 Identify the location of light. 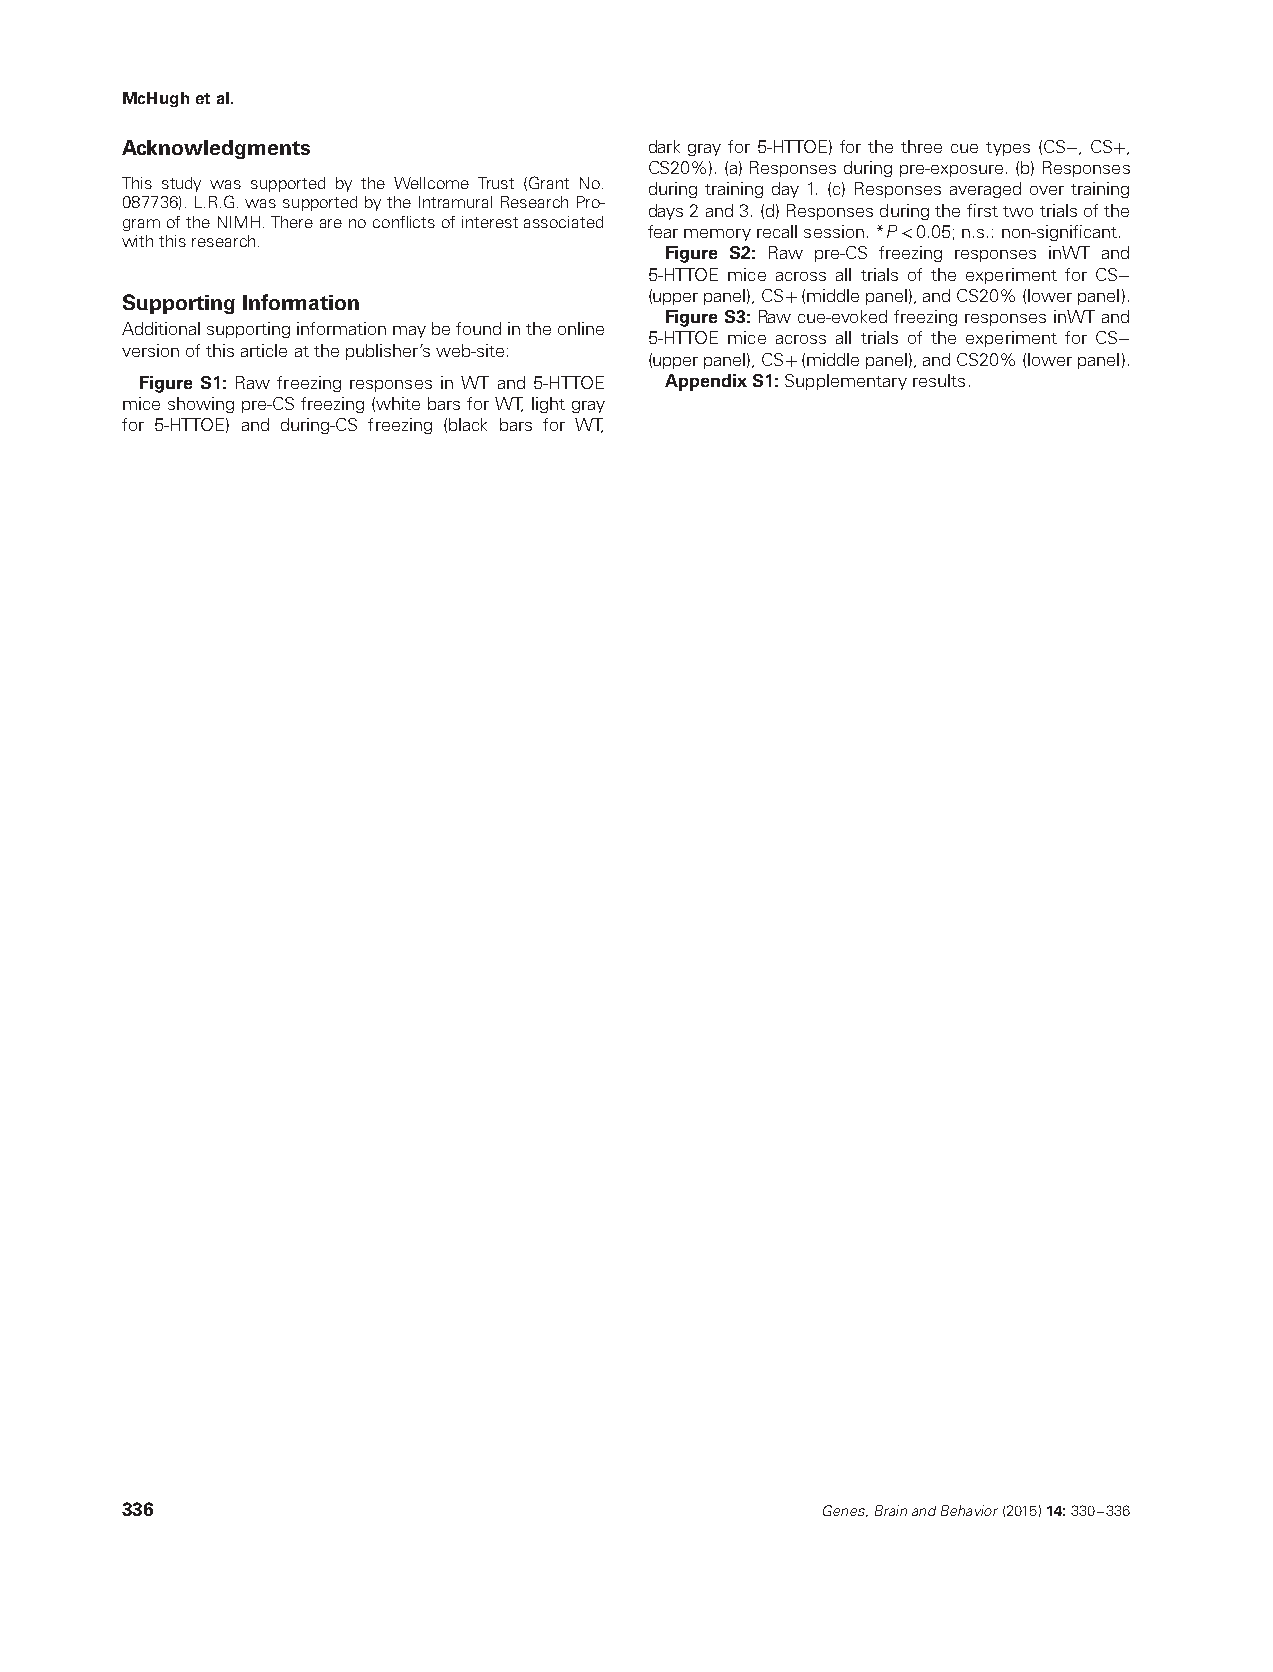
(548, 405).
